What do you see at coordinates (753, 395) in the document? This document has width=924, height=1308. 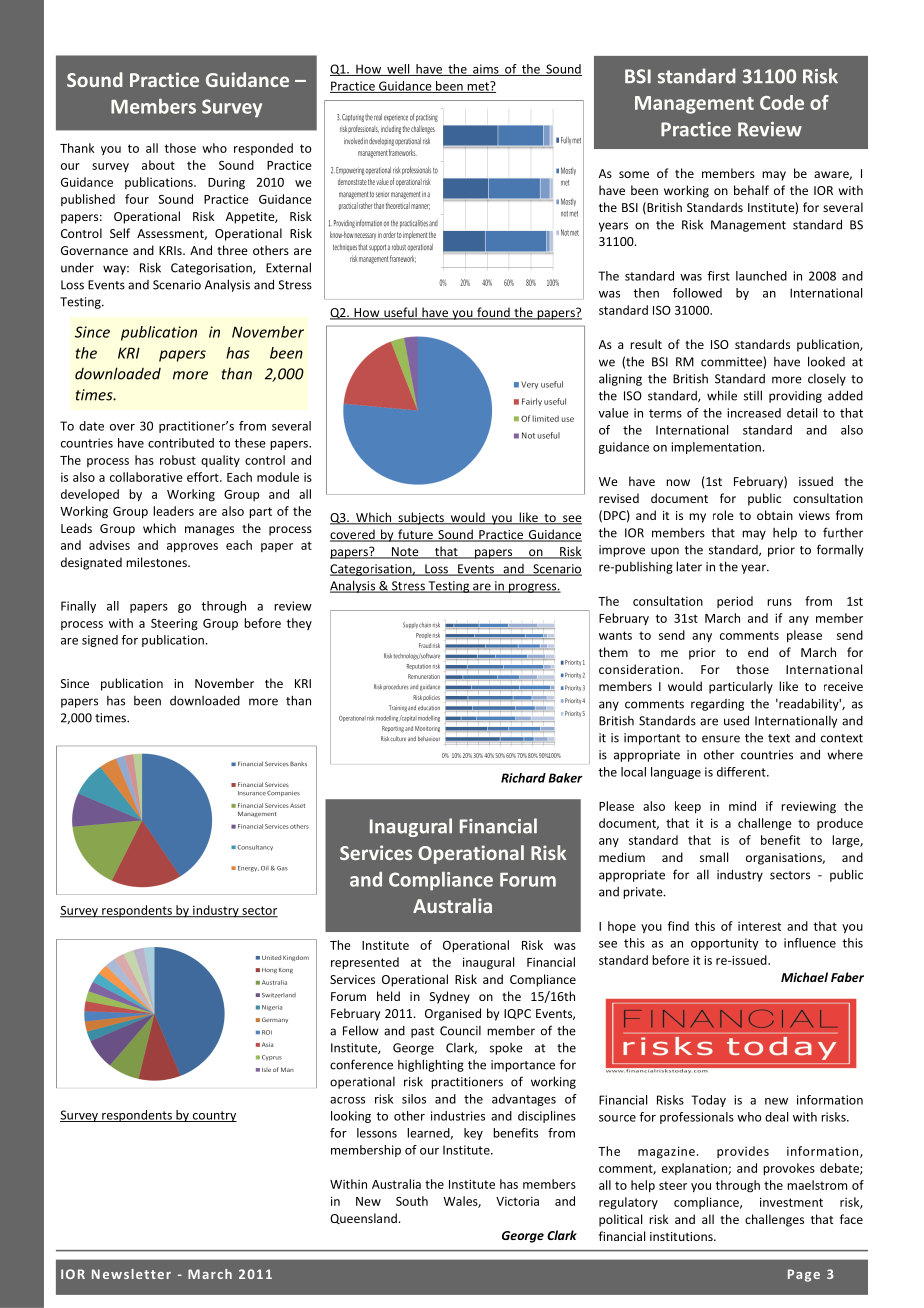 I see `still` at bounding box center [753, 395].
